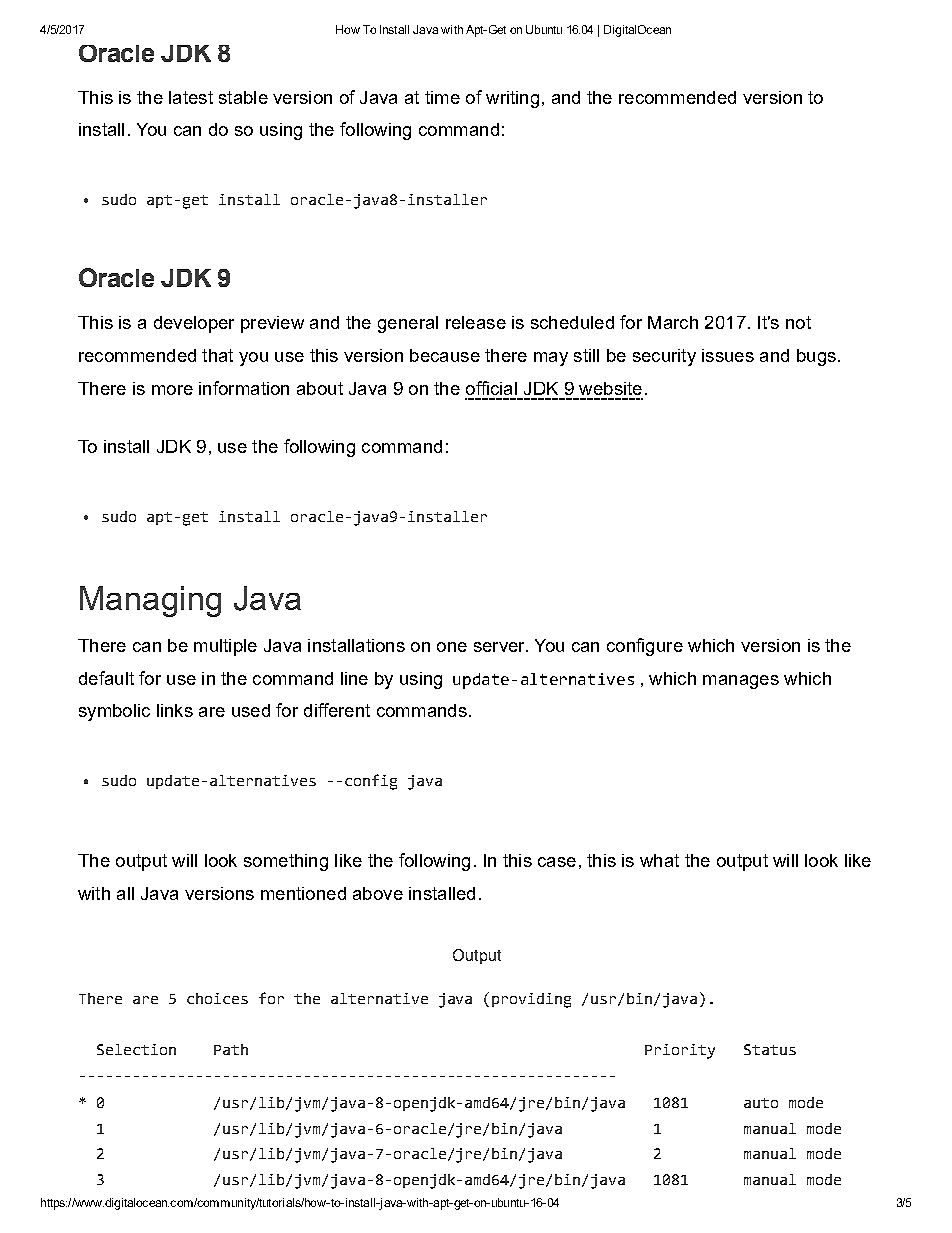 Image resolution: width=952 pixels, height=1233 pixels. What do you see at coordinates (231, 1049) in the page?
I see `Path` at bounding box center [231, 1049].
